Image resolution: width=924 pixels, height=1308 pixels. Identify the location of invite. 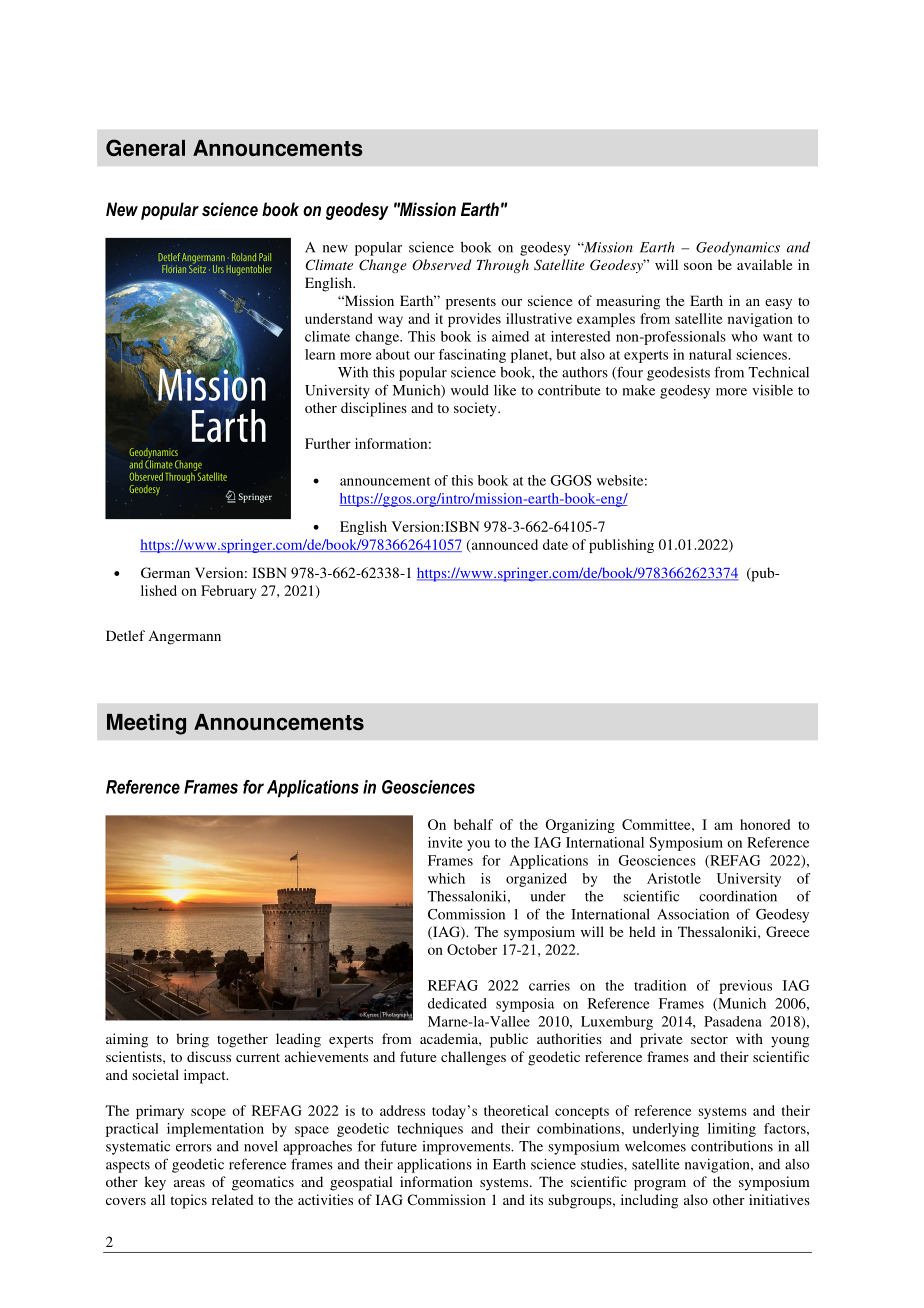
(445, 842).
